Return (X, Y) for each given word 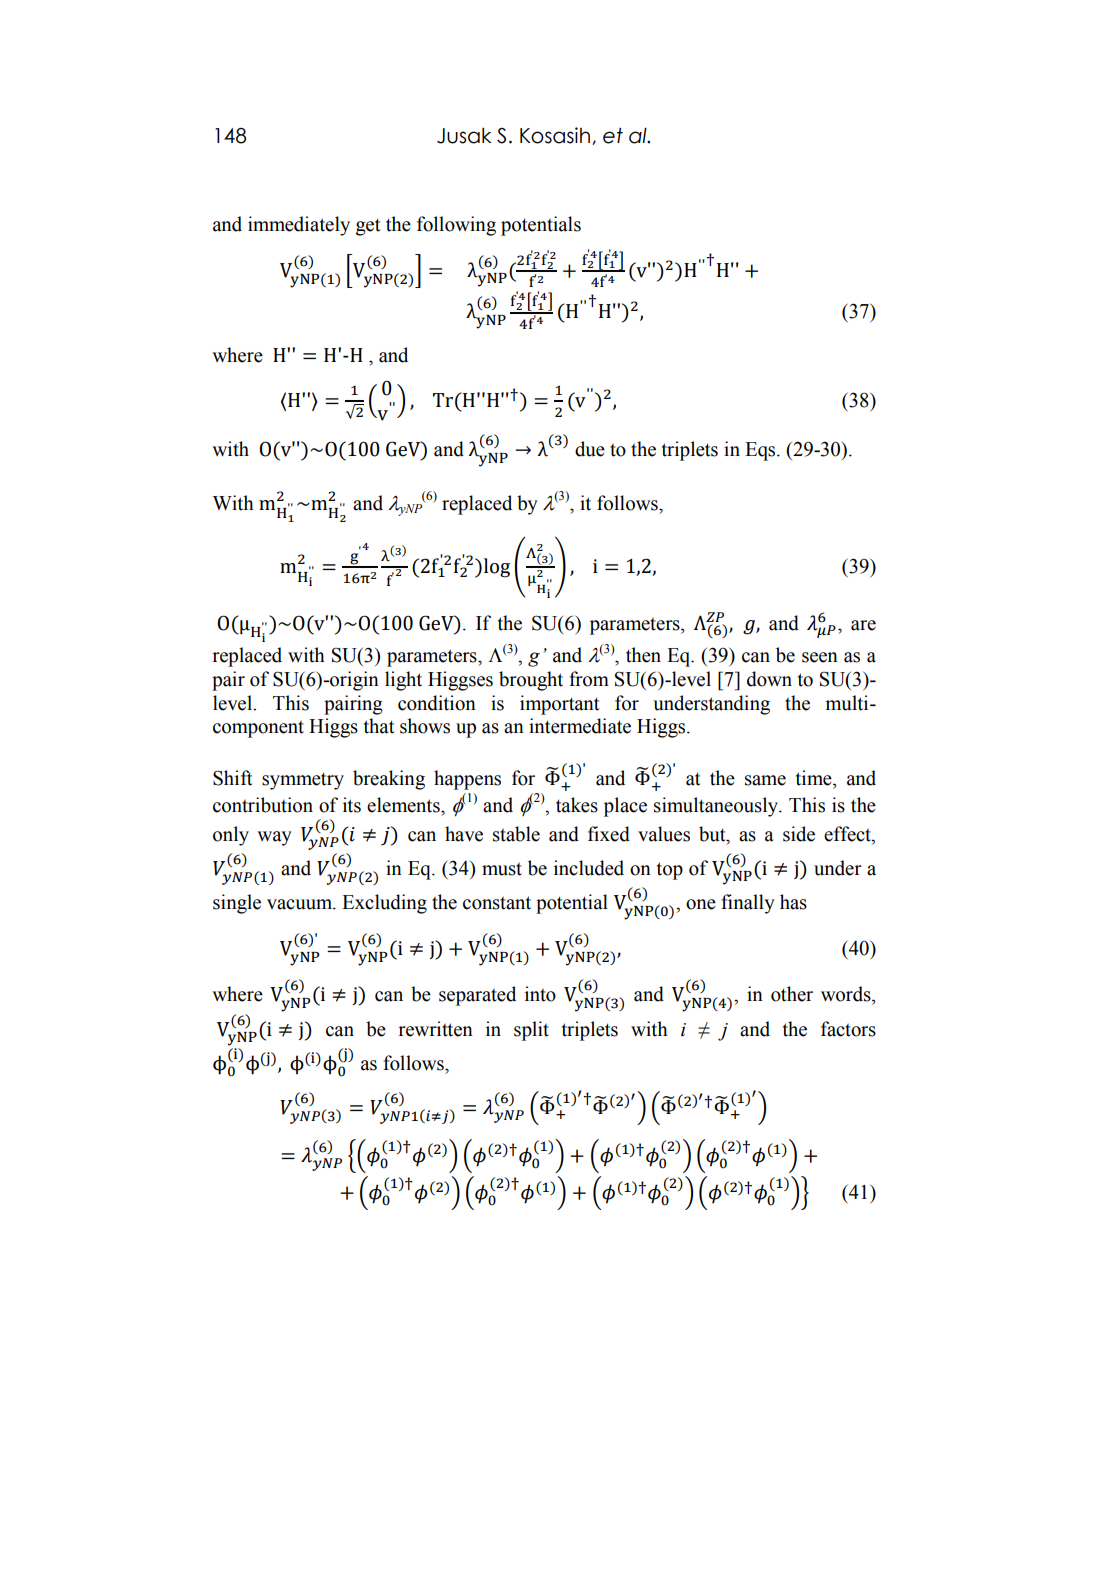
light (403, 681)
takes (577, 805)
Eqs (761, 451)
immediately (299, 226)
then (643, 655)
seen (820, 657)
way (274, 838)
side (799, 834)
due (590, 449)
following (456, 226)
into (540, 994)
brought (531, 681)
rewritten (435, 1029)
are (863, 625)
